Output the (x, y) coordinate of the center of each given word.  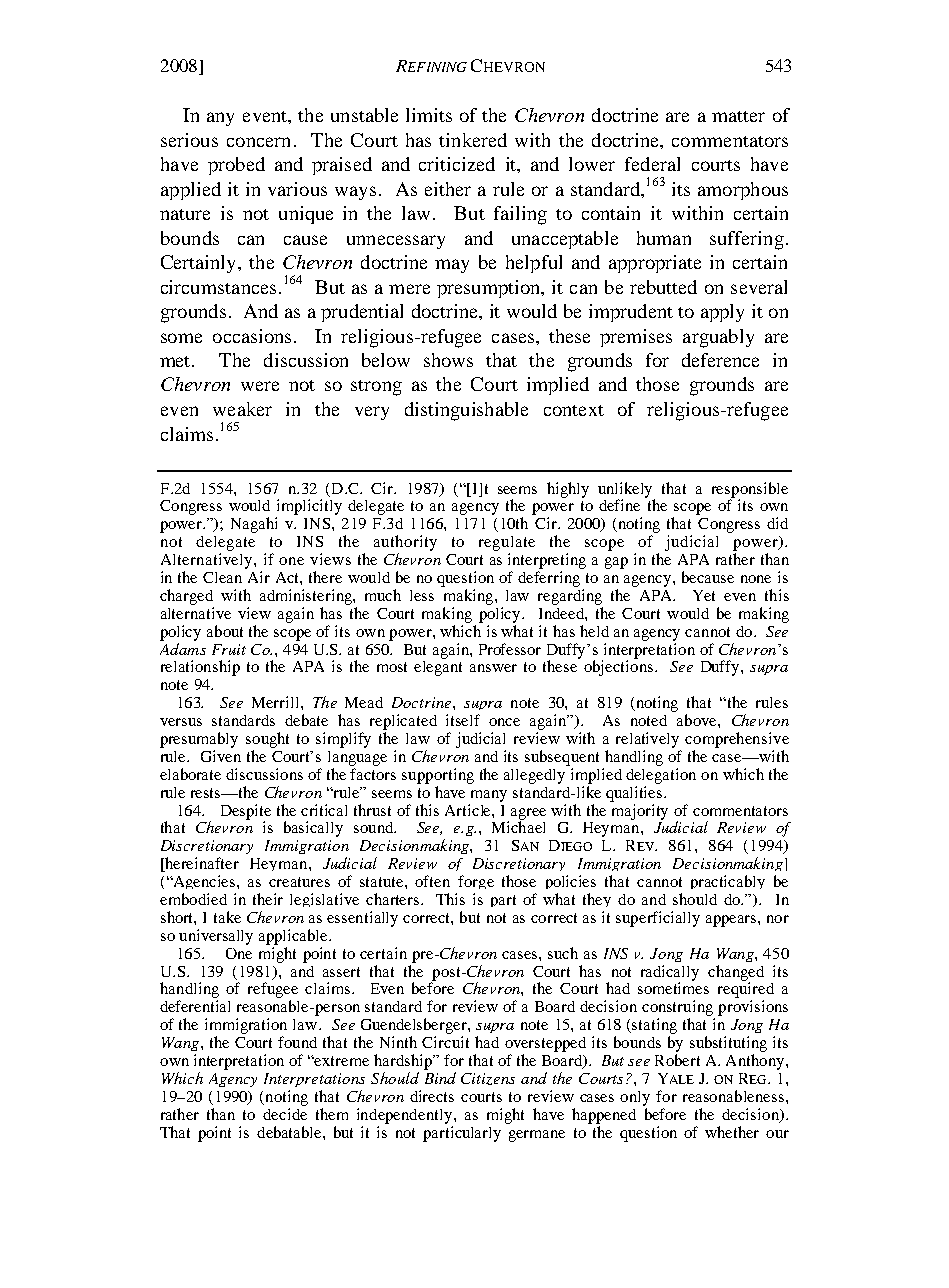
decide (285, 1114)
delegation (661, 776)
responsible (750, 491)
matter (738, 116)
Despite (246, 813)
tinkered (473, 140)
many (489, 796)
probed (236, 166)
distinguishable (466, 411)
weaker (242, 409)
